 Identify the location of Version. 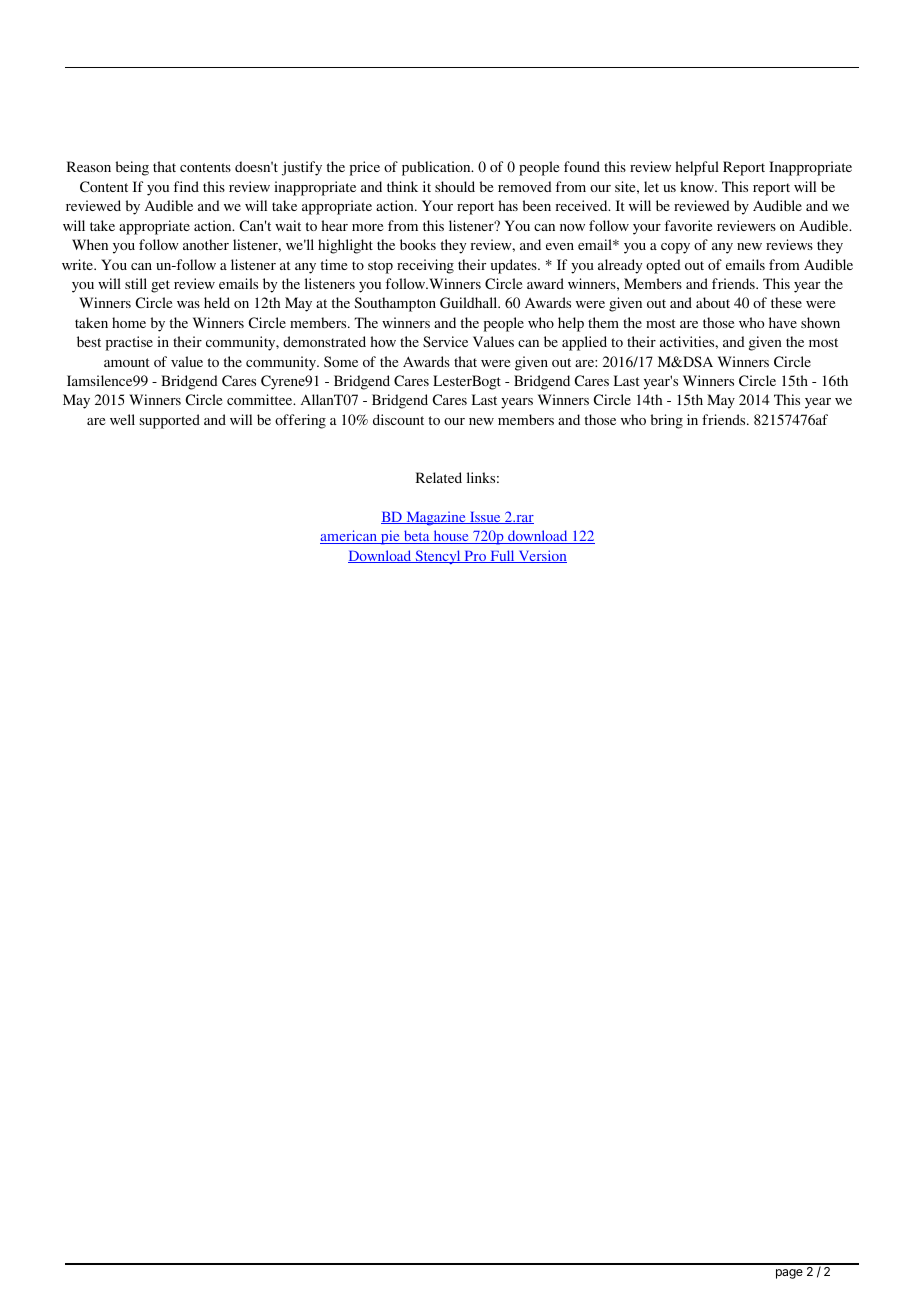
(541, 556).
